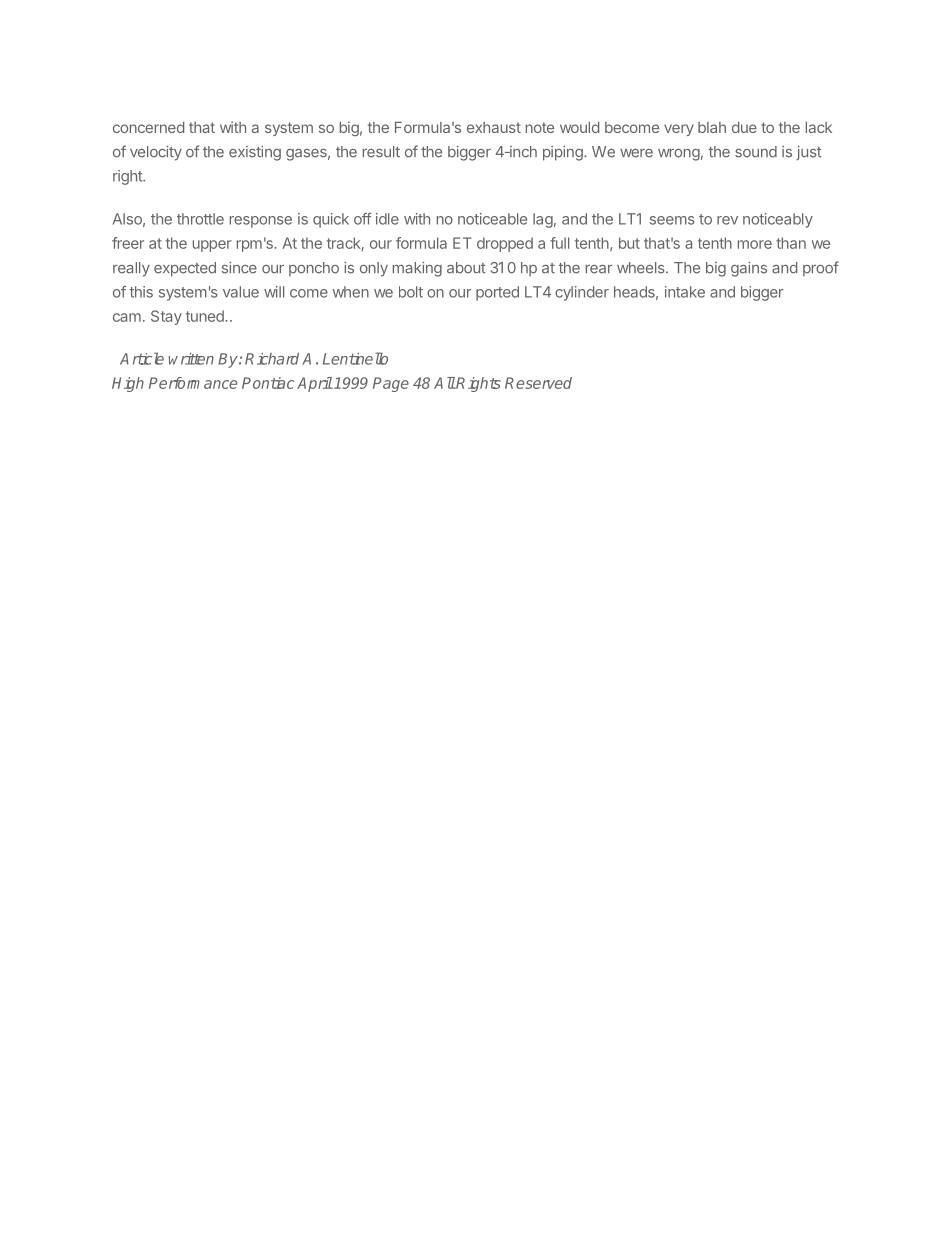 The height and width of the screenshot is (1233, 952). Describe the element at coordinates (494, 127) in the screenshot. I see `exhaust` at that location.
